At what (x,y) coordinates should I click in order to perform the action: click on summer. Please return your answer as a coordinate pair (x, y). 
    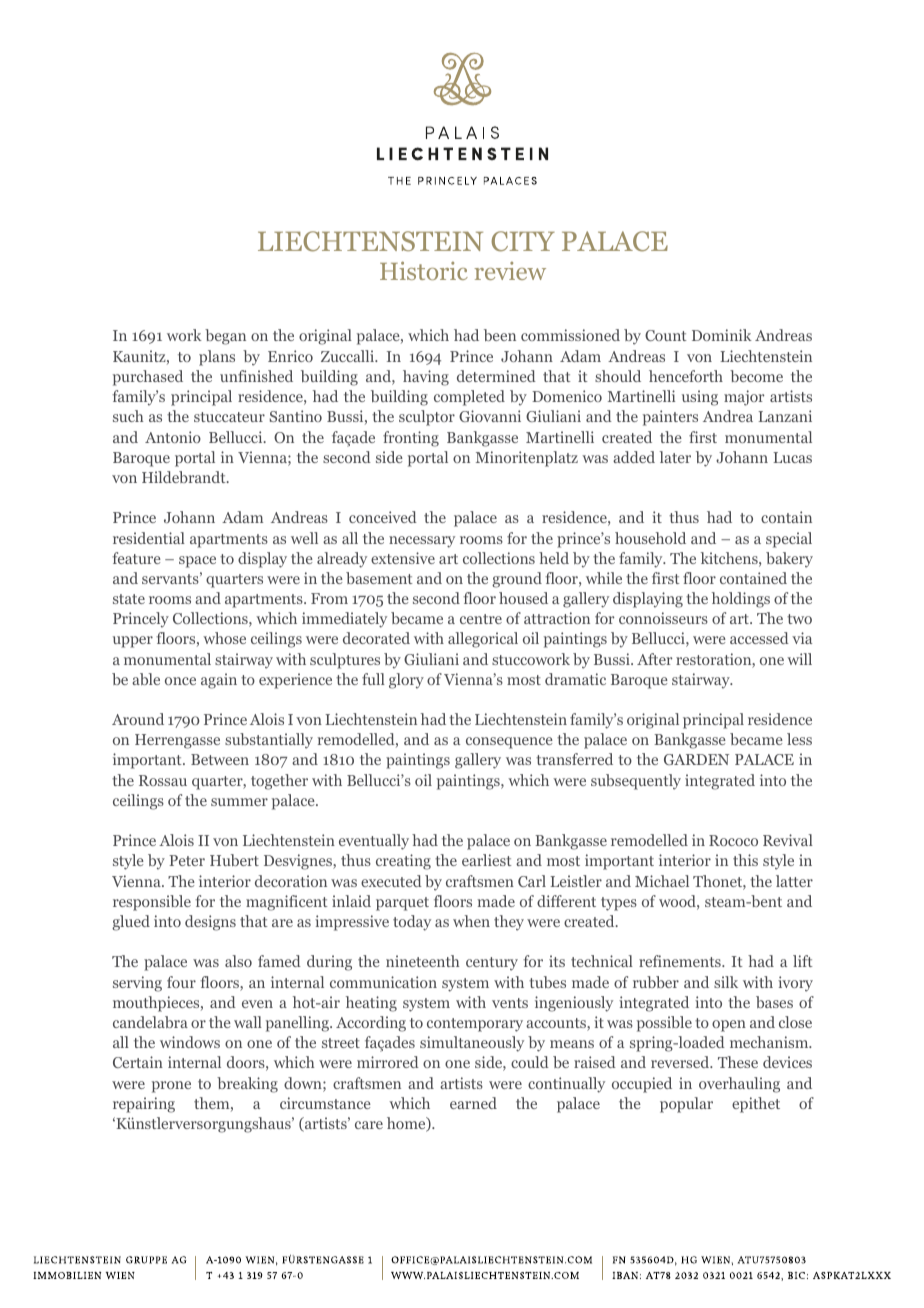
    Looking at the image, I should click on (239, 802).
